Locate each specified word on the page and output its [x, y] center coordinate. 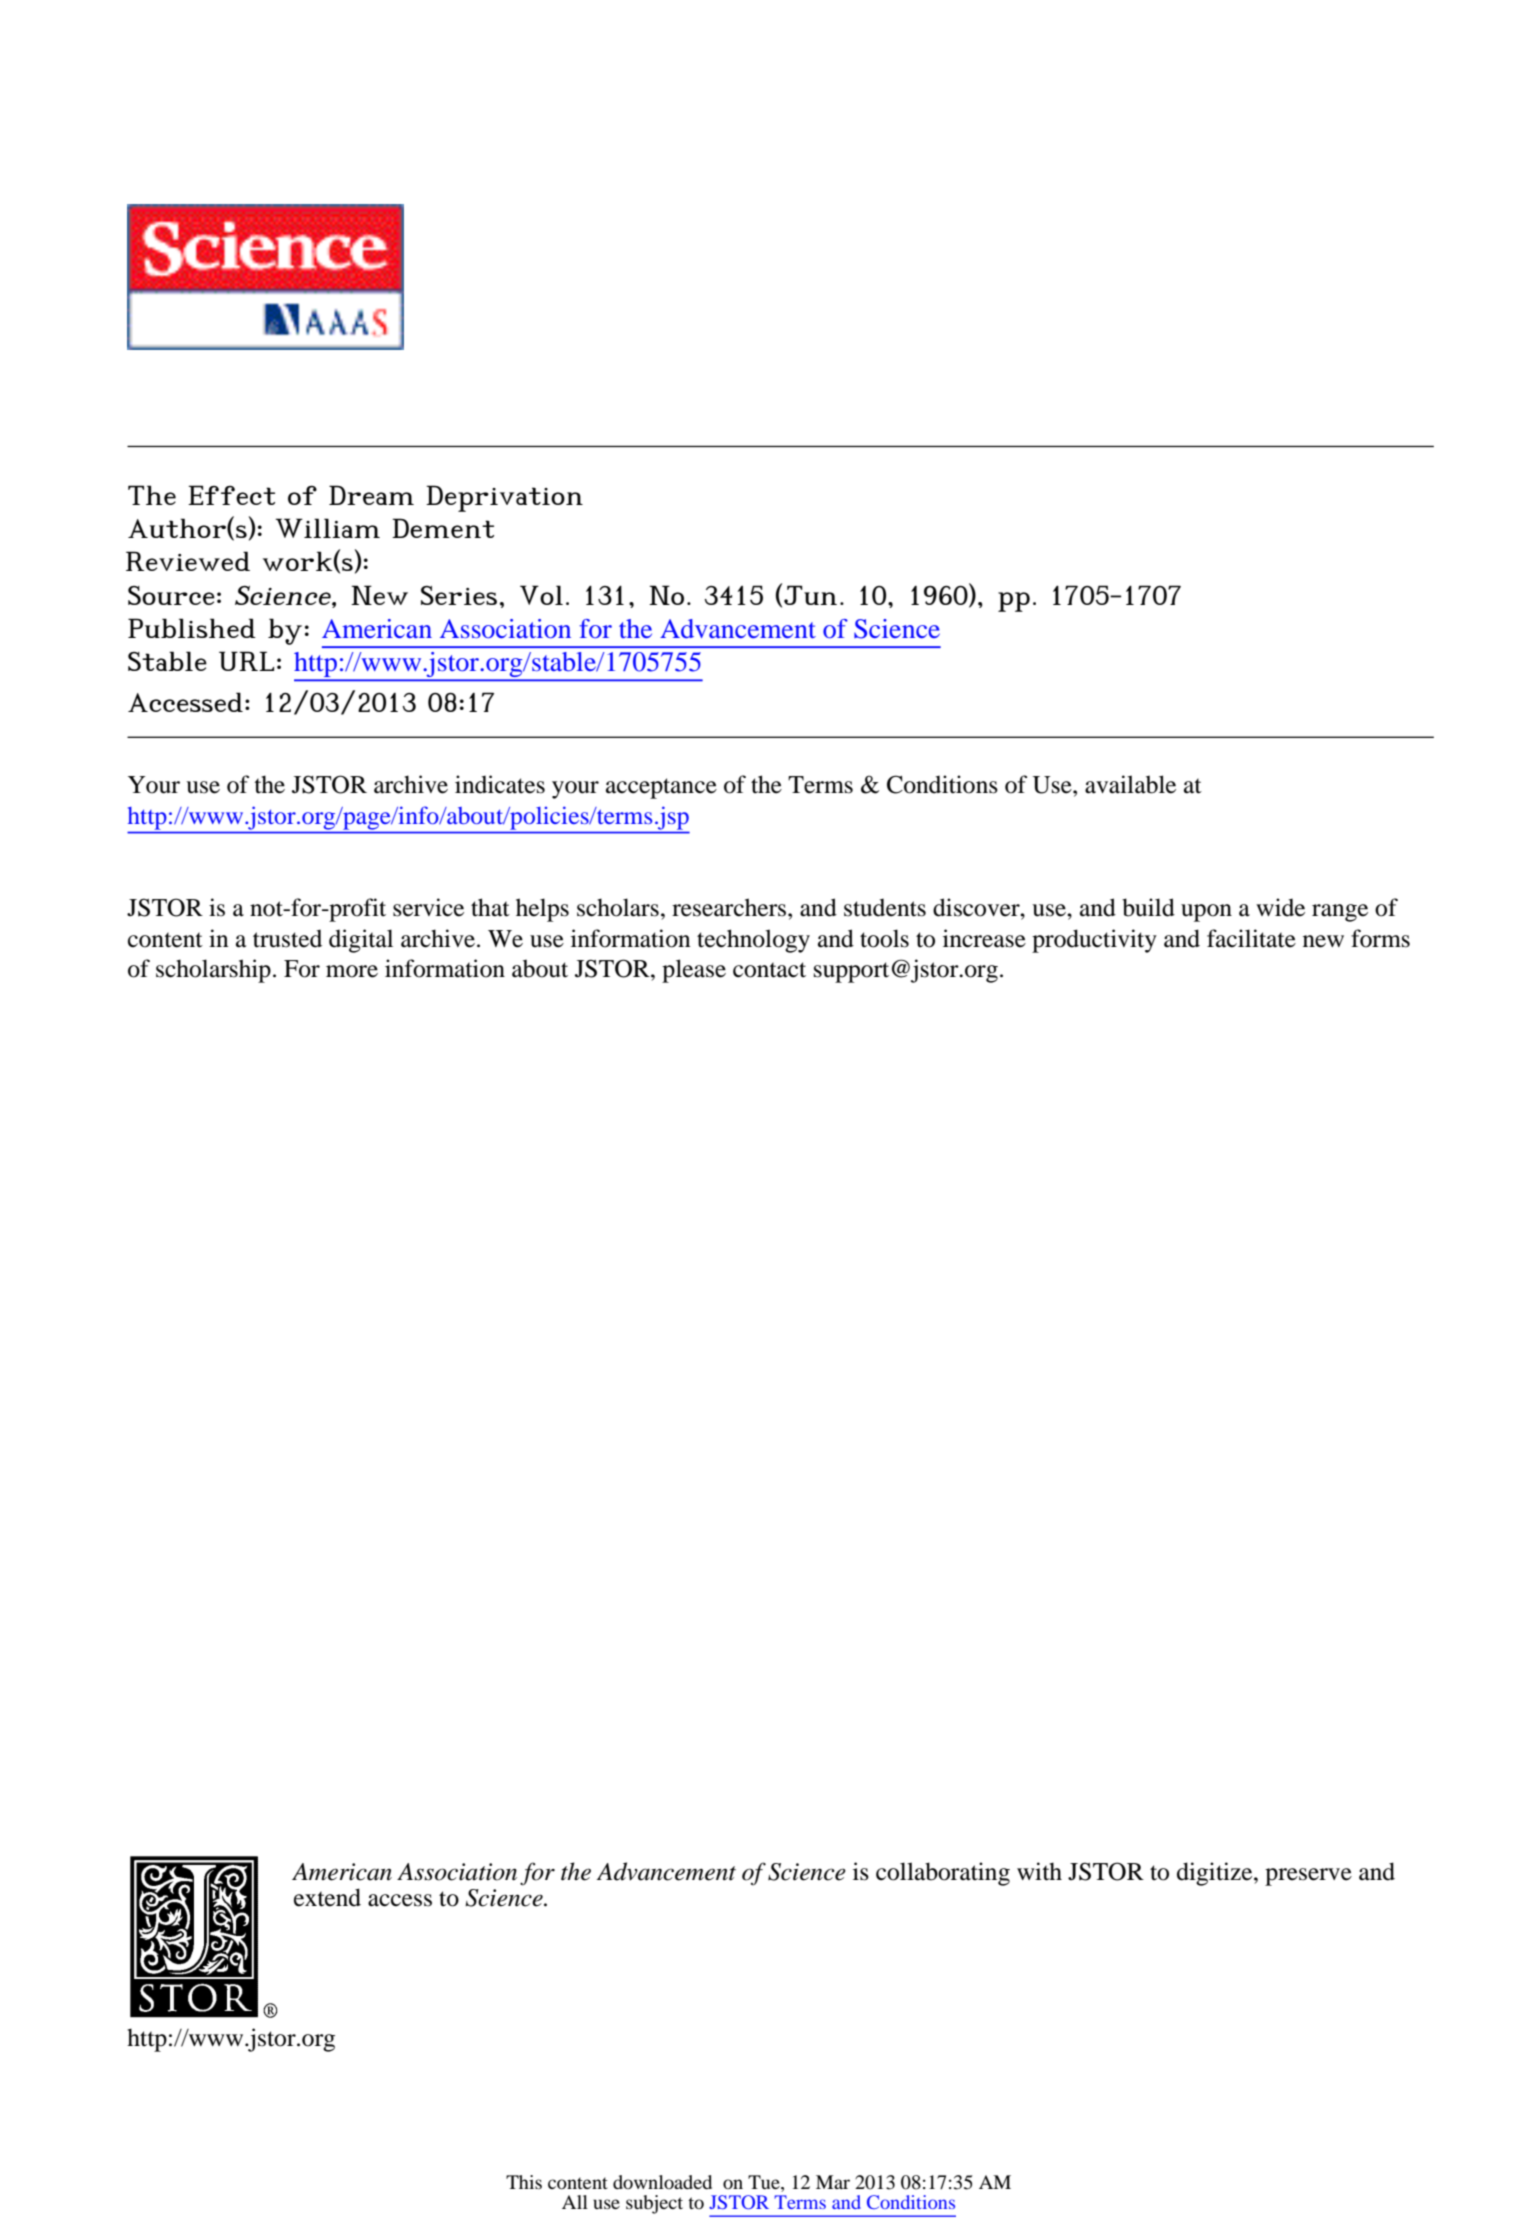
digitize [1216, 1874]
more [352, 971]
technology [753, 941]
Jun [810, 595]
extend [327, 1897]
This [524, 2182]
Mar [833, 2182]
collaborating [943, 1874]
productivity [1094, 941]
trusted [287, 939]
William [327, 528]
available [1130, 784]
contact [769, 970]
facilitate [1251, 938]
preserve [1308, 1877]
